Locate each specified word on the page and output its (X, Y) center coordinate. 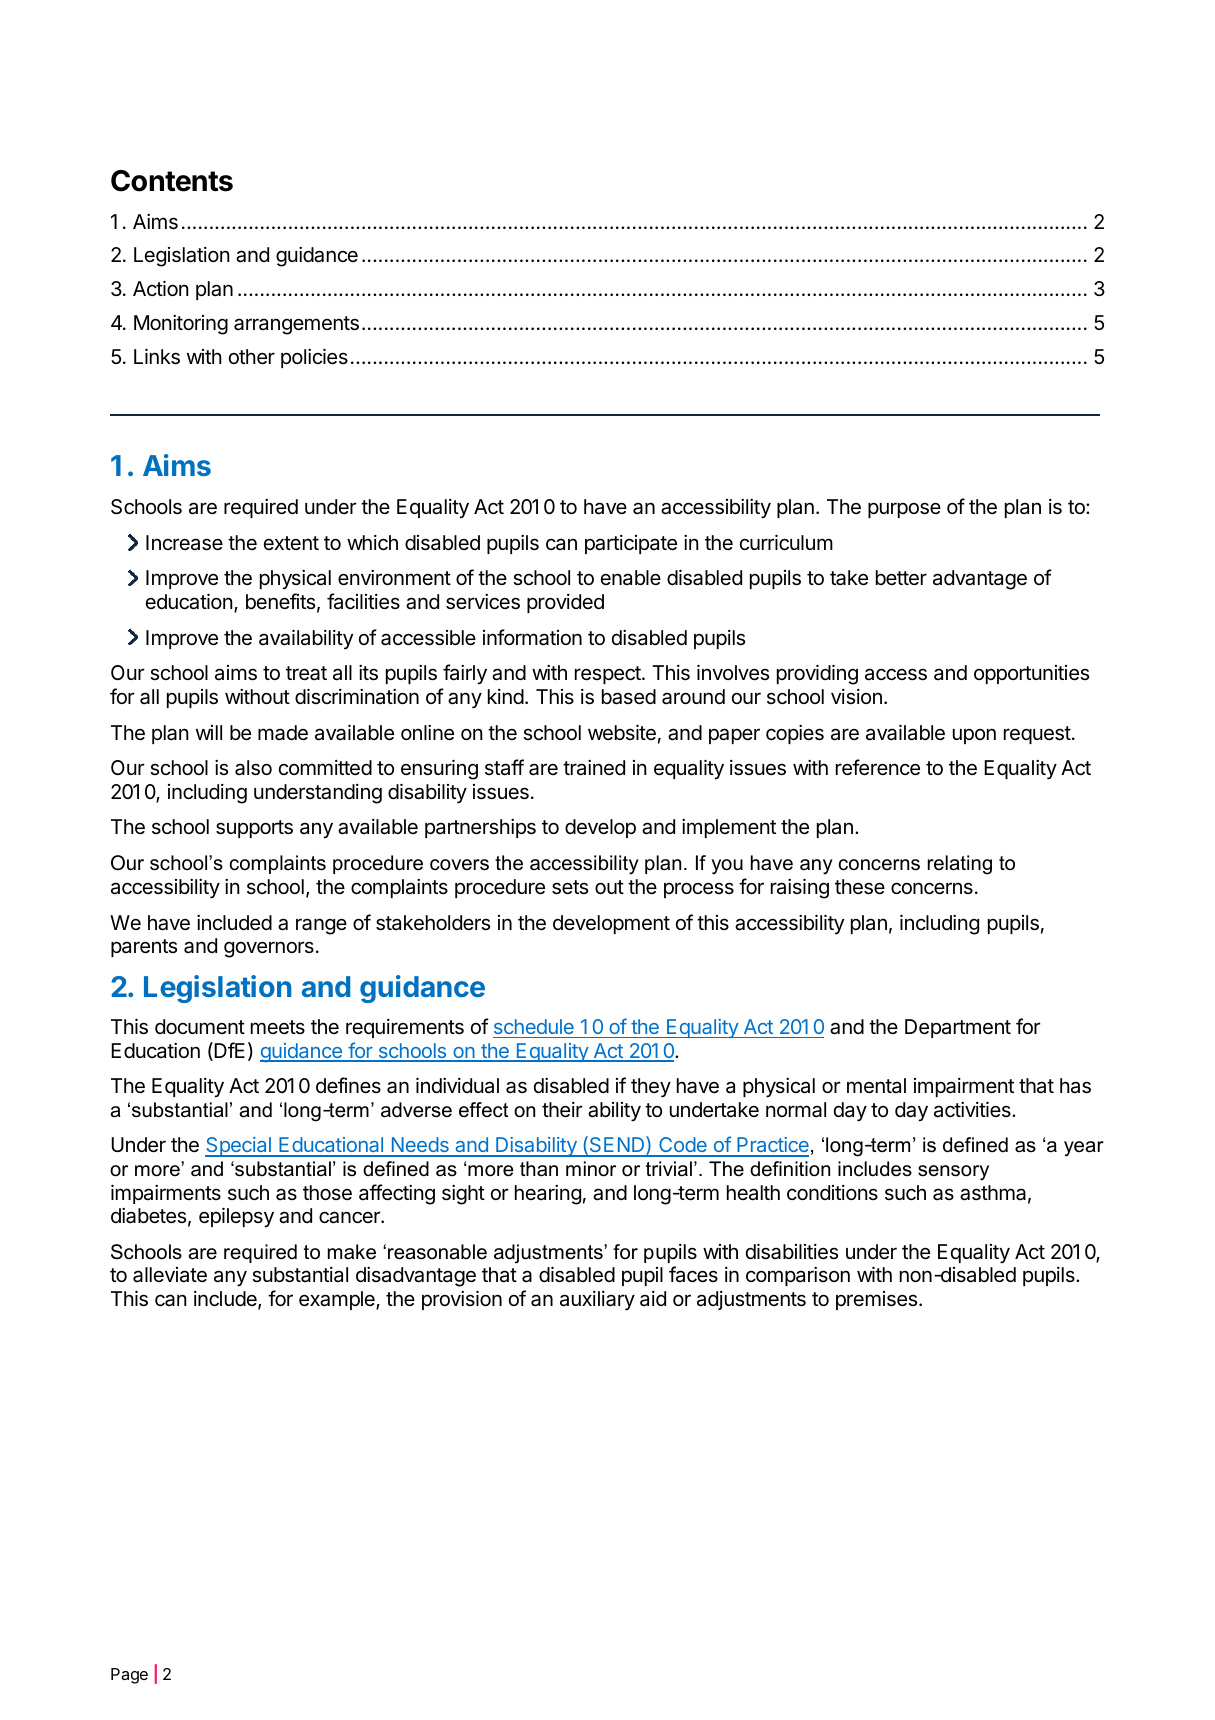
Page (129, 1676)
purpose (904, 510)
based (629, 697)
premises (878, 1300)
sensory (953, 1173)
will (209, 732)
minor (591, 1169)
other (252, 357)
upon (974, 736)
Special (239, 1147)
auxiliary (597, 1301)
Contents (172, 181)
